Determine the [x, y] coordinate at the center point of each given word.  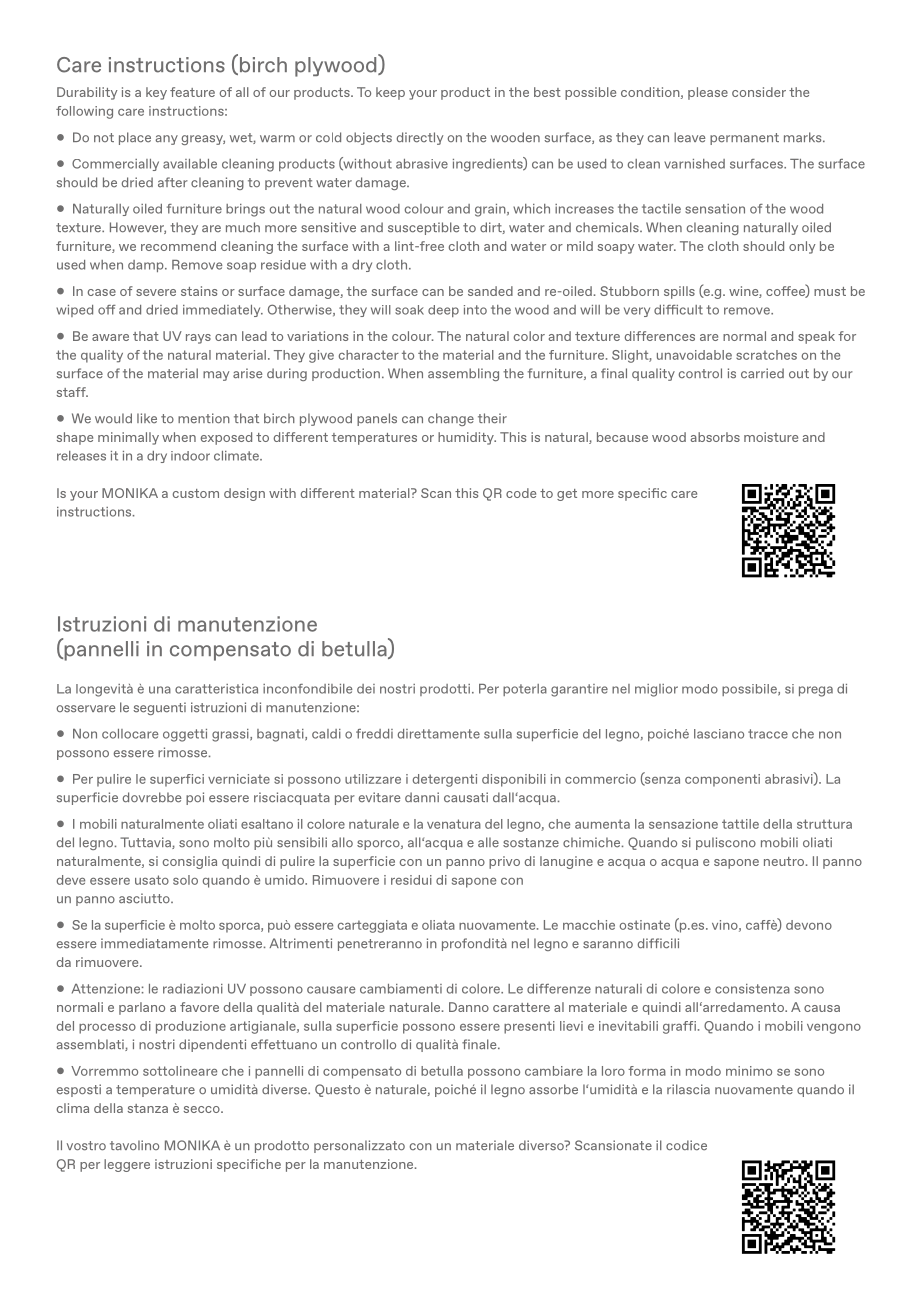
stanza [148, 1108]
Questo [337, 1090]
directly [420, 138]
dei [366, 689]
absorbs [715, 437]
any [166, 140]
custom [195, 493]
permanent [744, 139]
